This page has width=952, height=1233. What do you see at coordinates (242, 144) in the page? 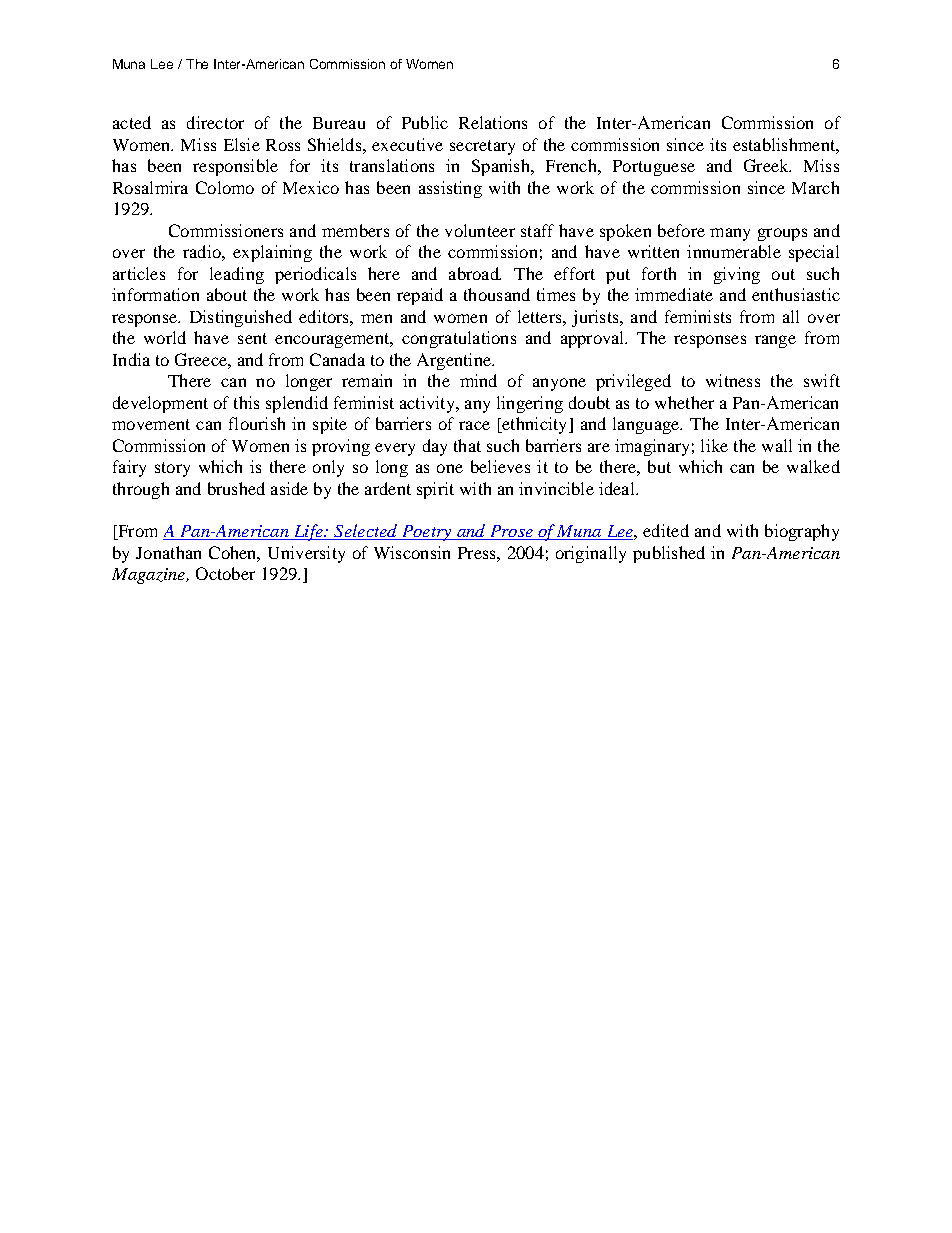
I see `Elsie` at bounding box center [242, 144].
